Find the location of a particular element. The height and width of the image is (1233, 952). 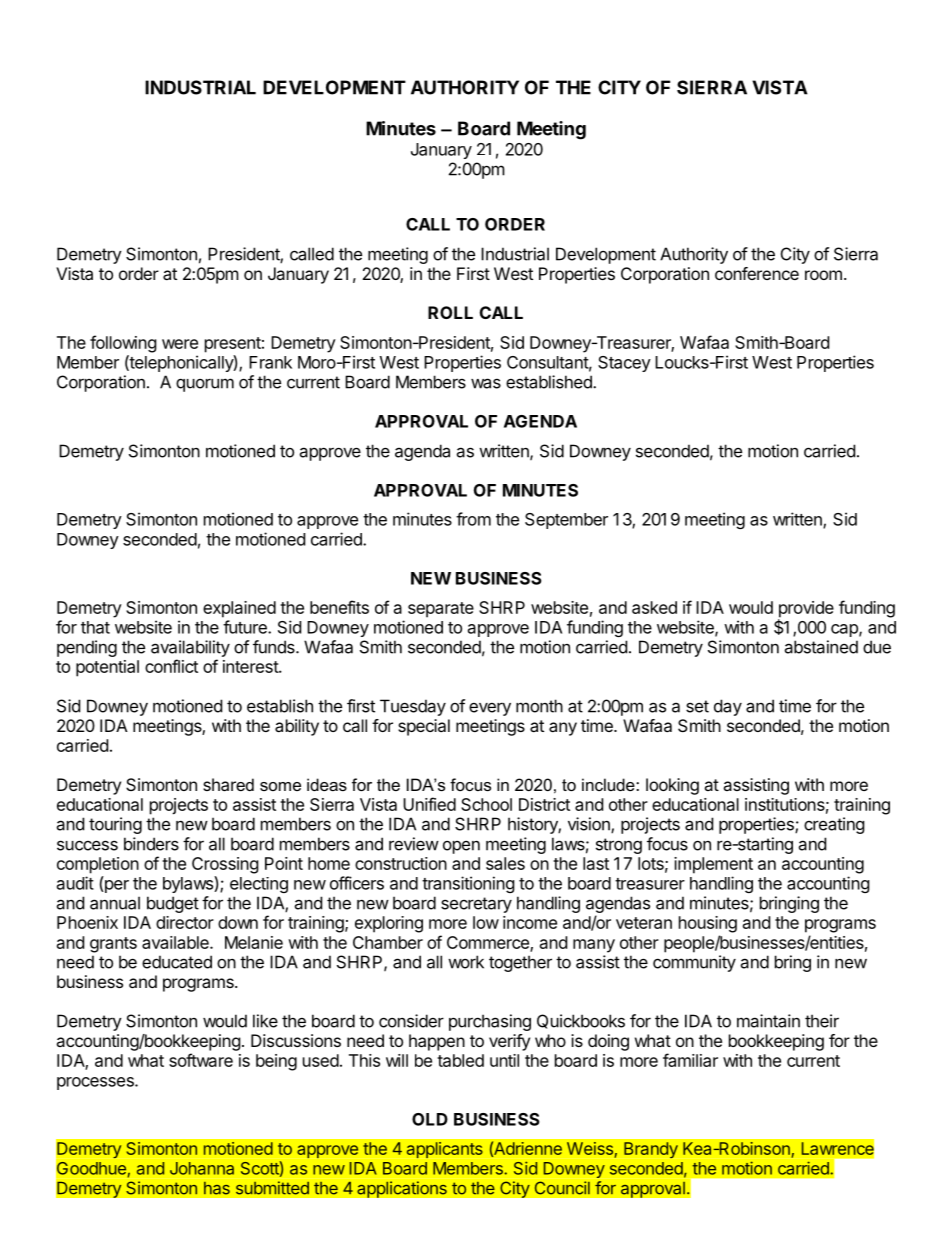

ROLL is located at coordinates (450, 312).
